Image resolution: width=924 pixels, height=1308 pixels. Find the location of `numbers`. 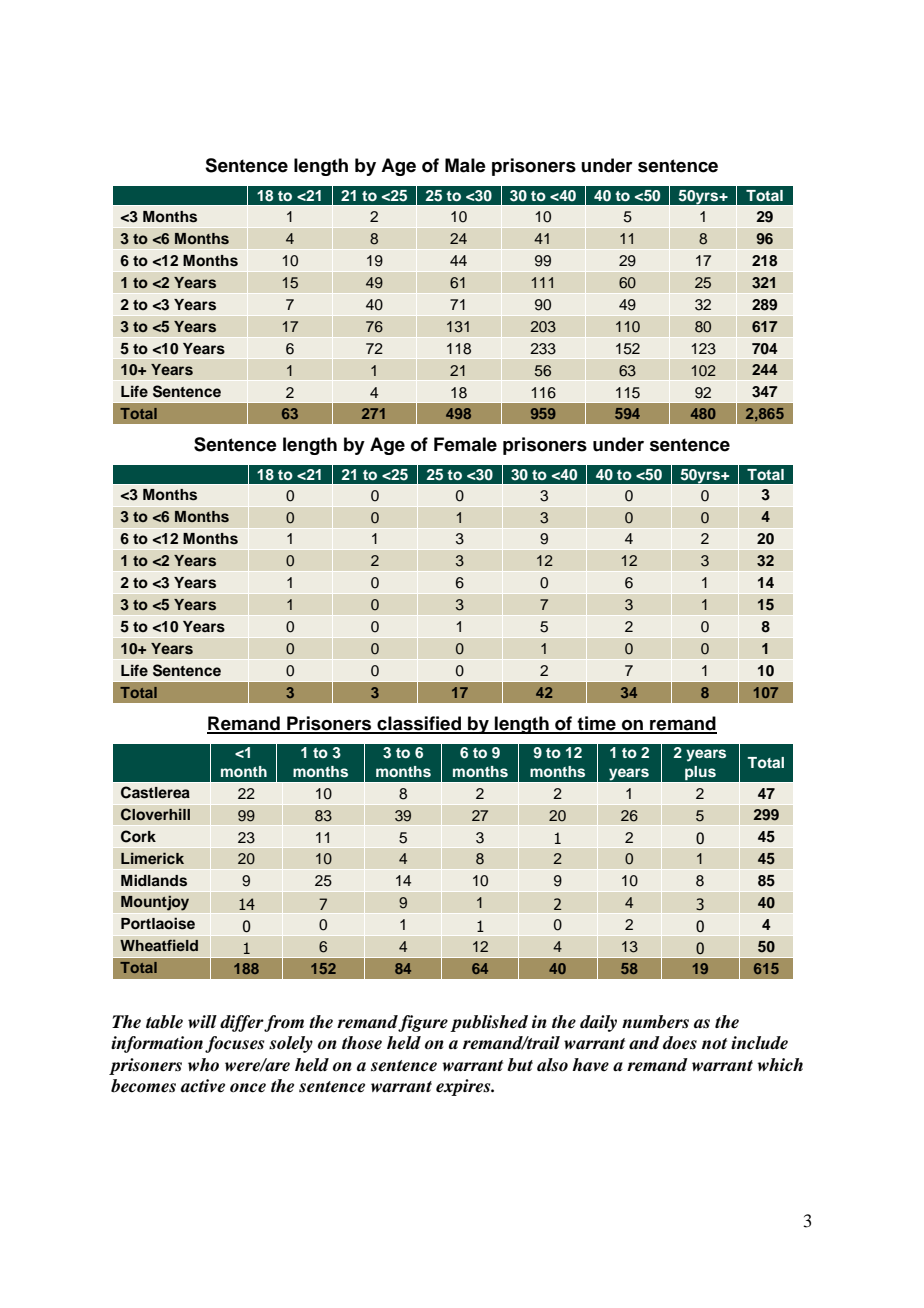

numbers is located at coordinates (655, 1022).
